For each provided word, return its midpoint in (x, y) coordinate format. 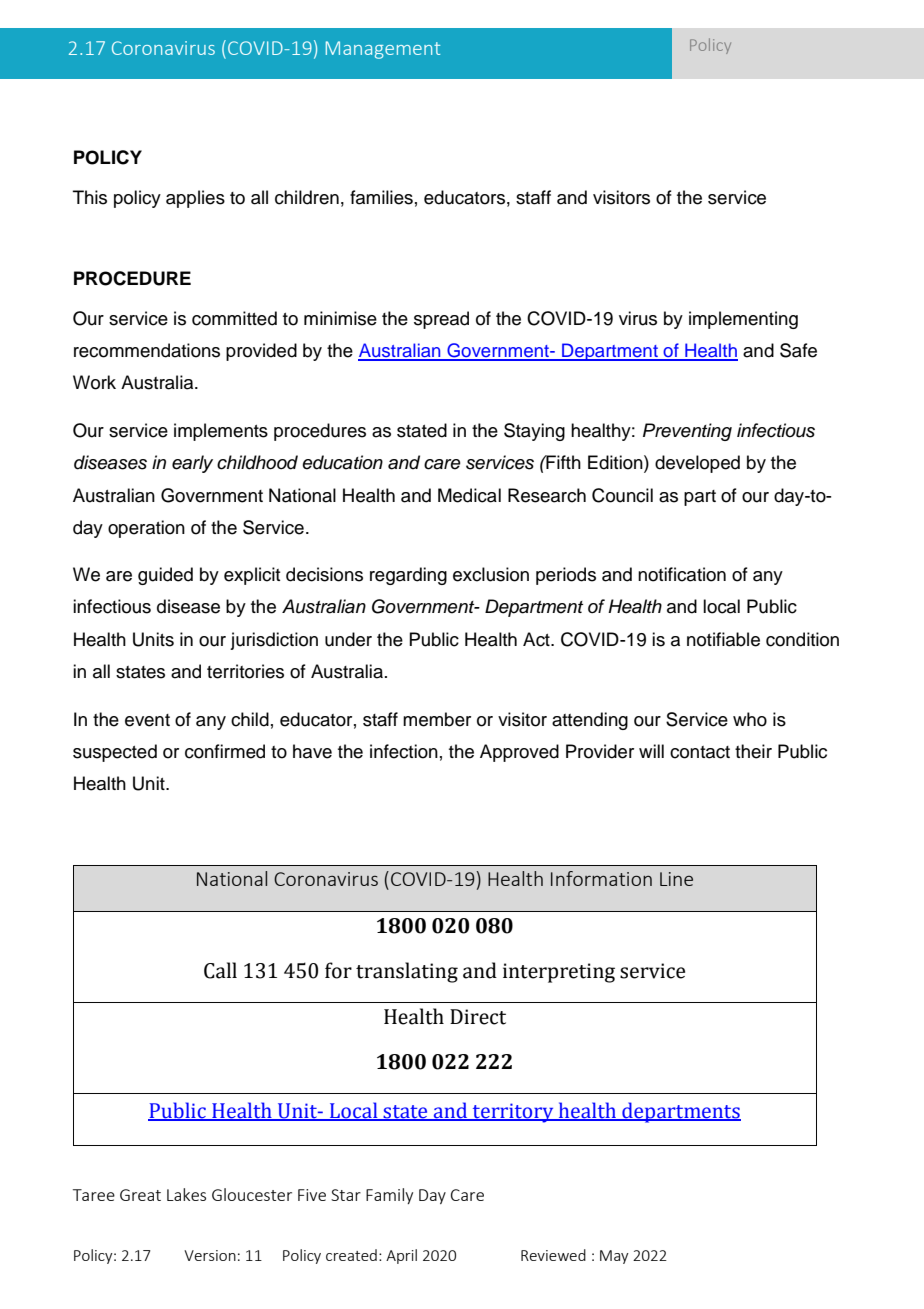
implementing (743, 320)
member (437, 719)
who (750, 719)
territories (245, 671)
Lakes (186, 1194)
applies (195, 199)
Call (220, 970)
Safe (798, 350)
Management (383, 50)
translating (407, 972)
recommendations (147, 350)
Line (676, 879)
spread (441, 320)
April (401, 1256)
